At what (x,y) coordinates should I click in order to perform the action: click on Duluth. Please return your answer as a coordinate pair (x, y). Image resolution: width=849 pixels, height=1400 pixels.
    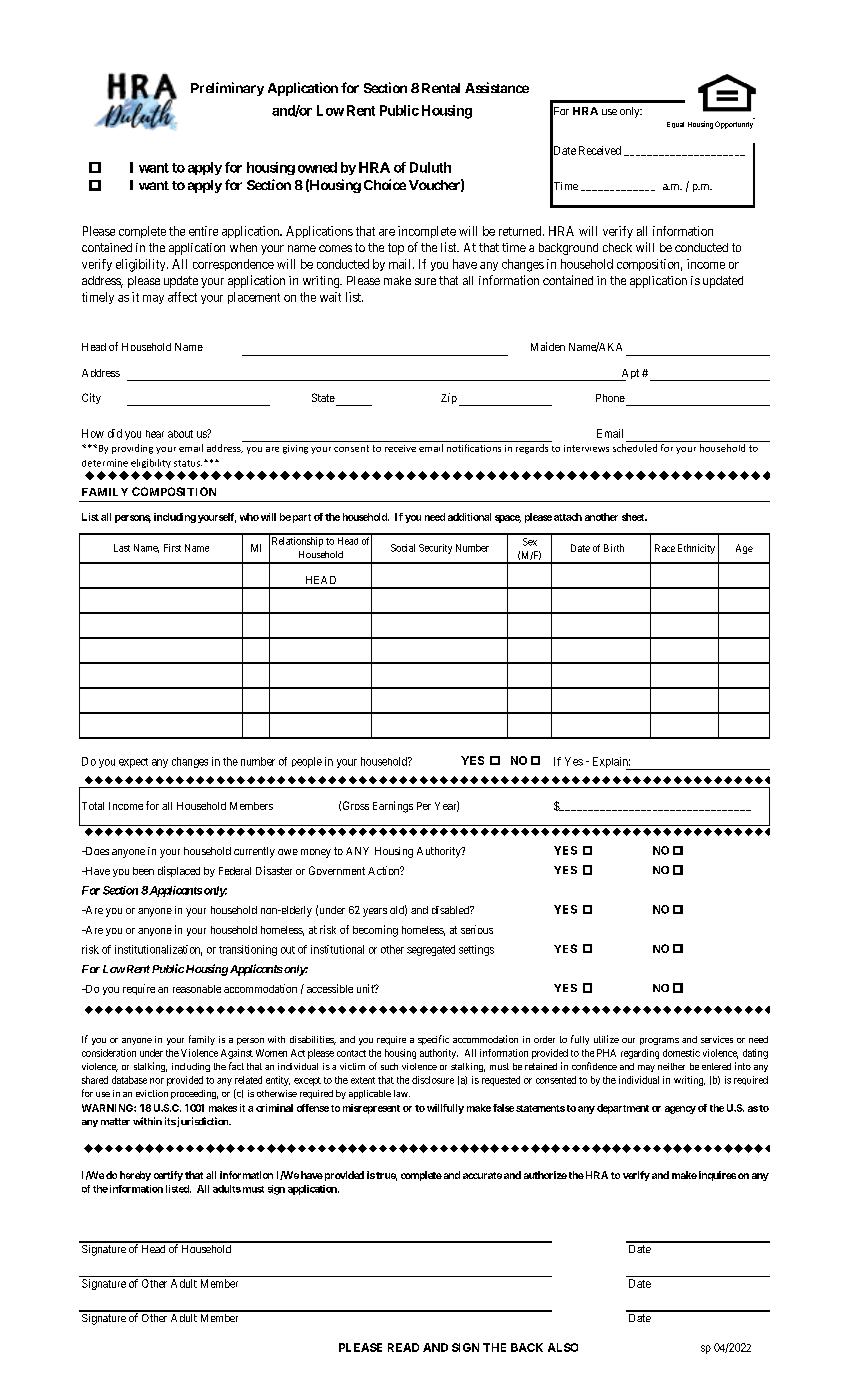
    Looking at the image, I should click on (430, 167).
